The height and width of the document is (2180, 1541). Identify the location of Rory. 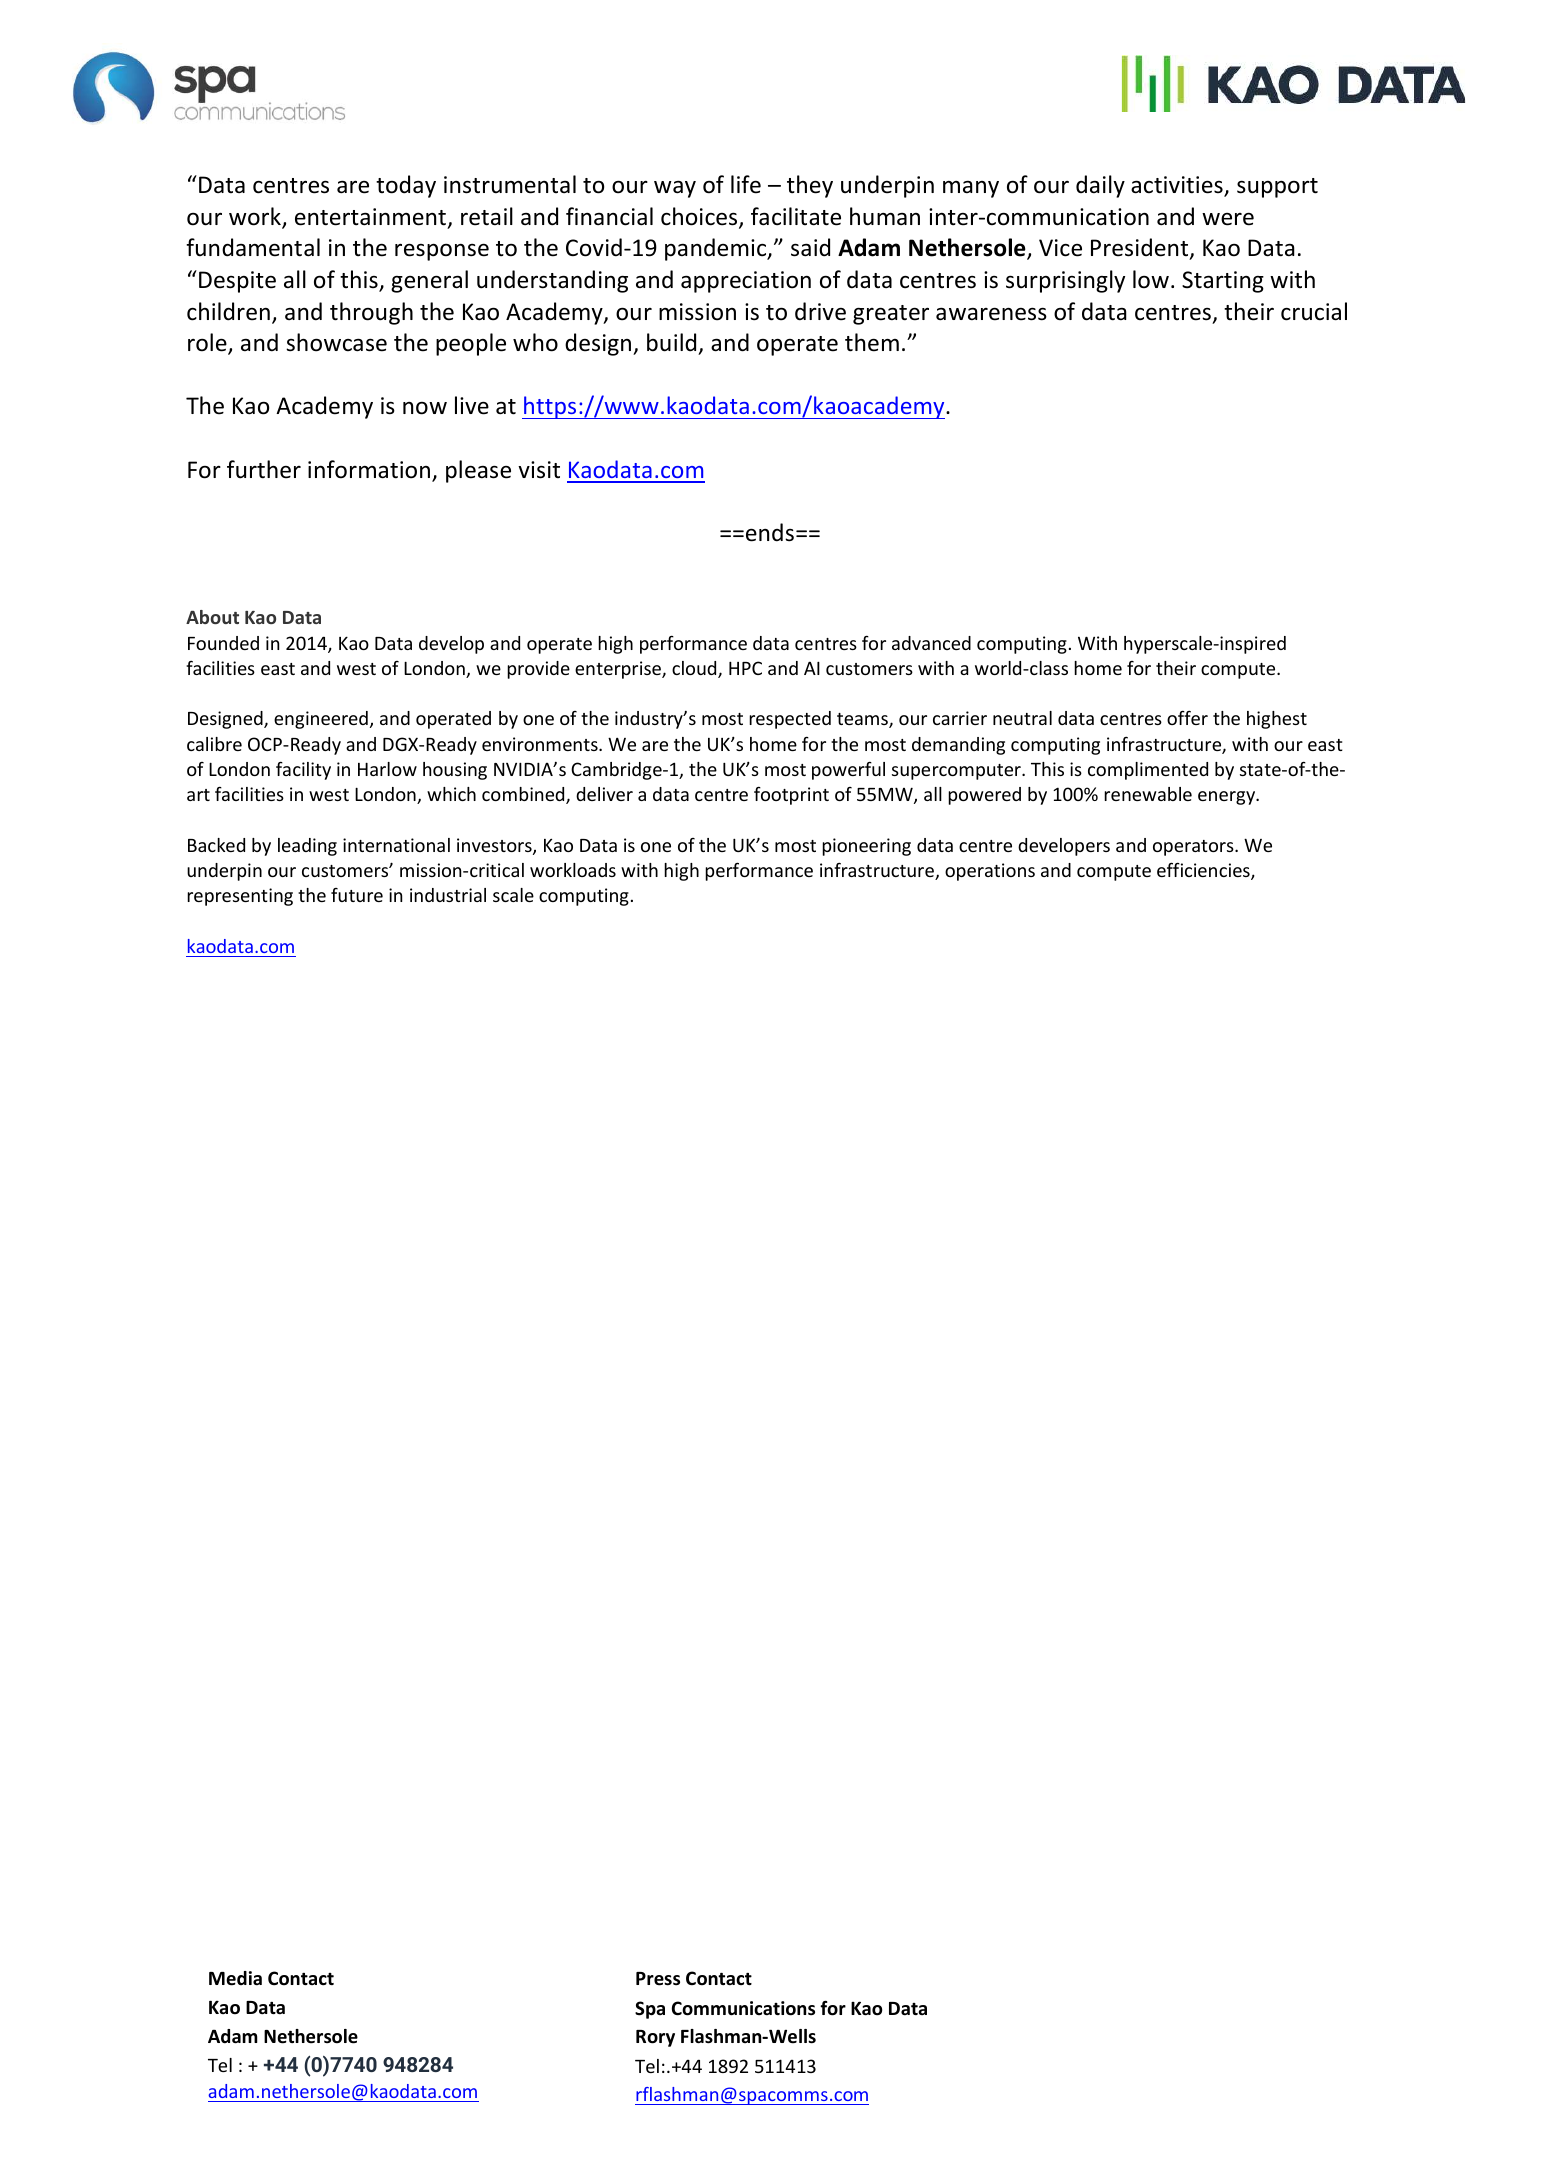
(655, 2038).
